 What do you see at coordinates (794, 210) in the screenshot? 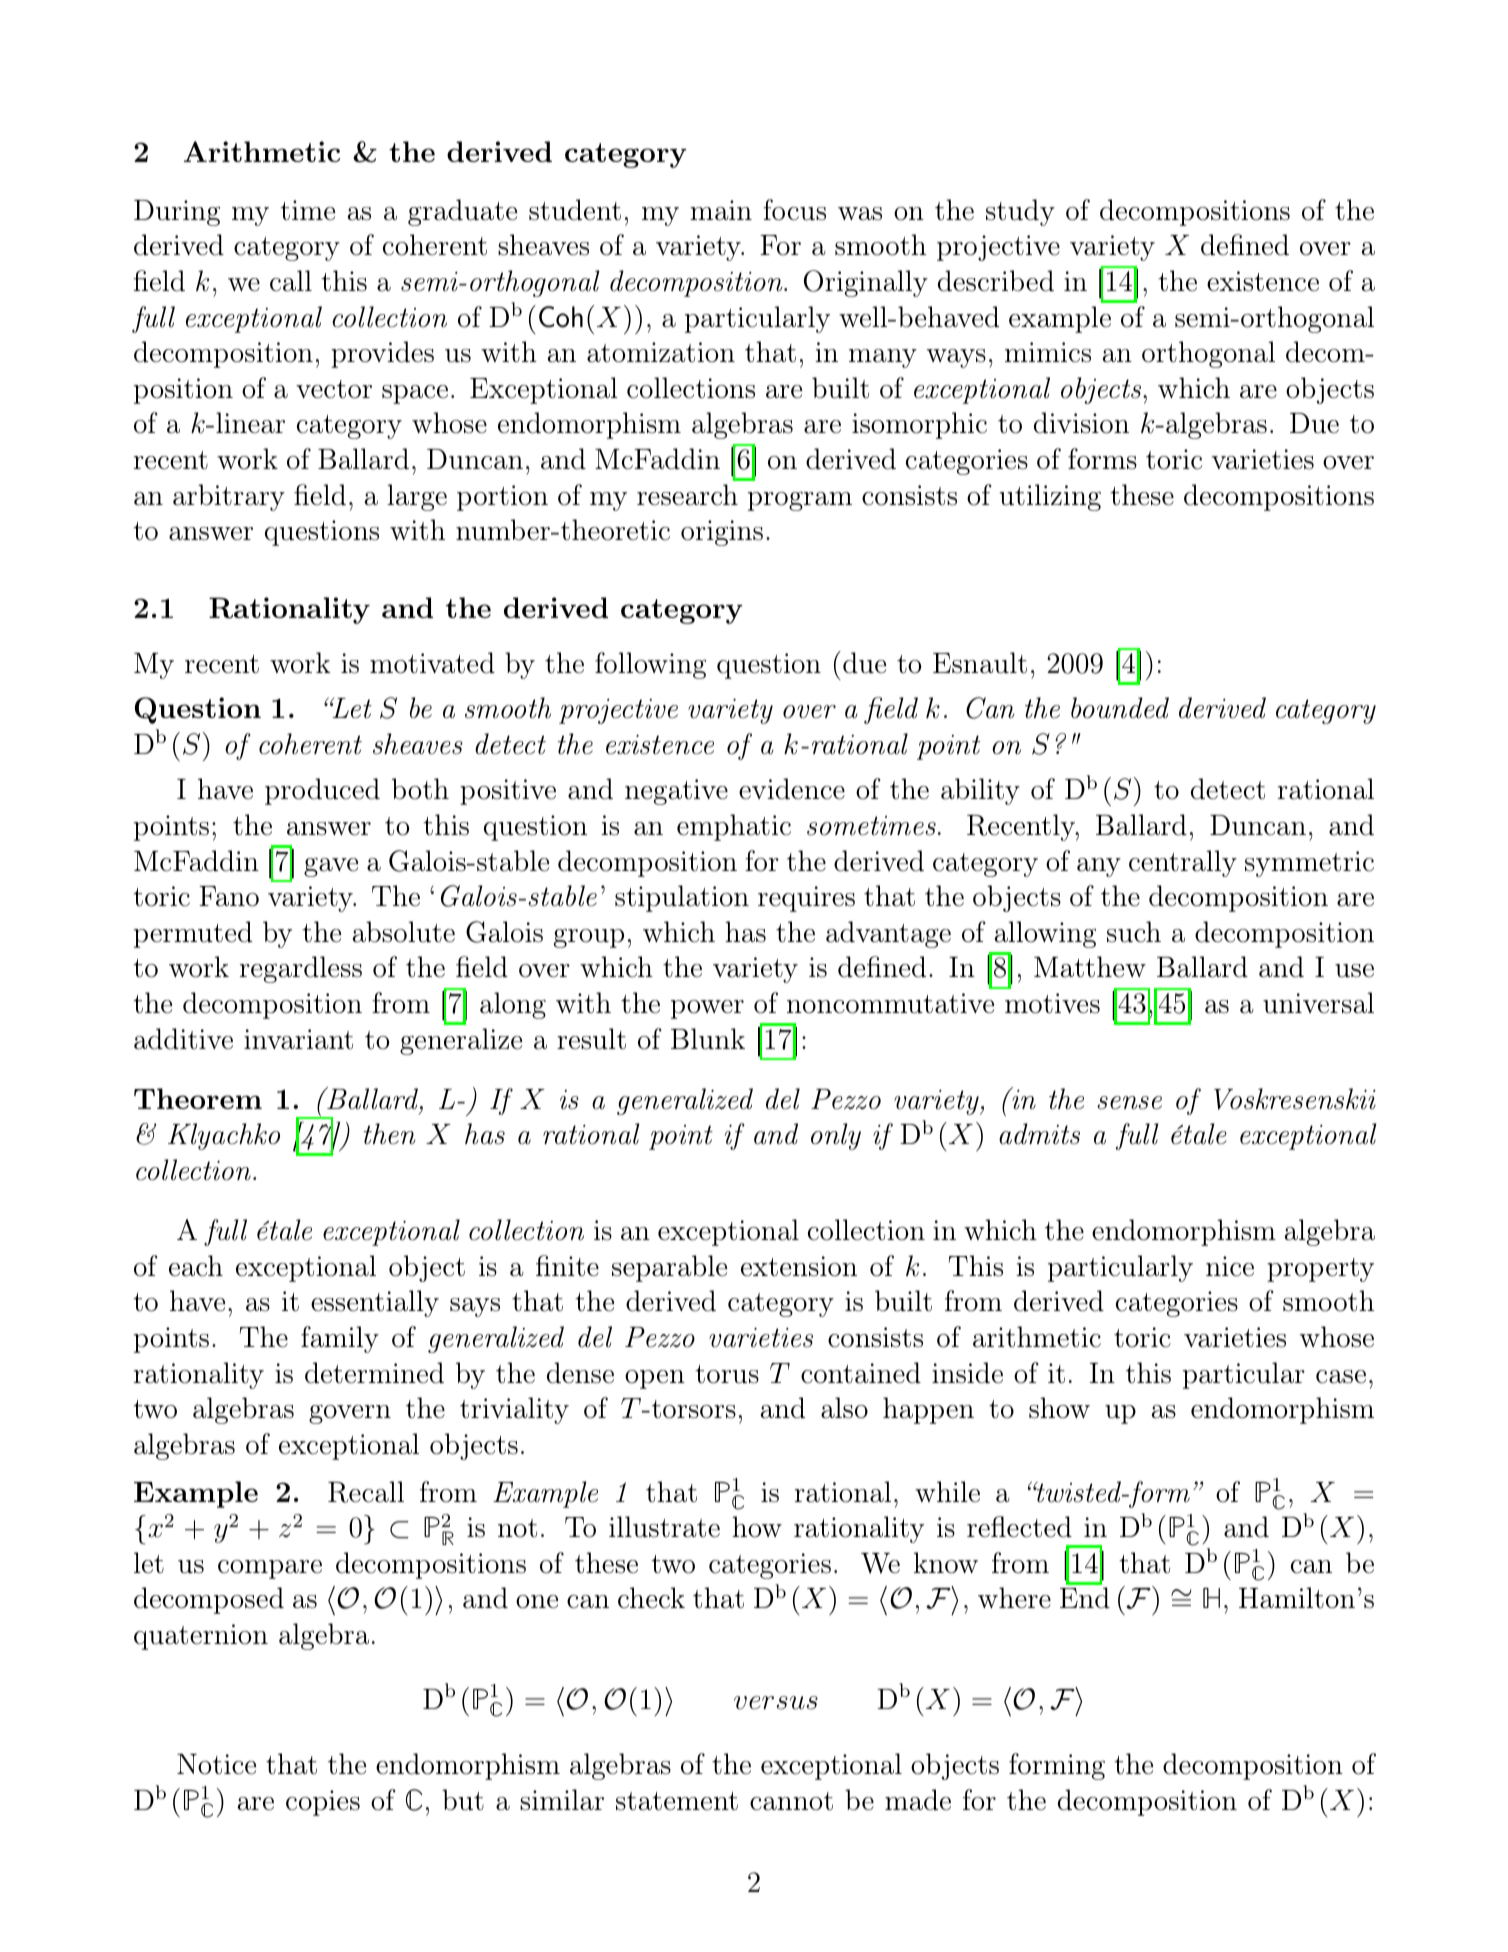
I see `focus` at bounding box center [794, 210].
